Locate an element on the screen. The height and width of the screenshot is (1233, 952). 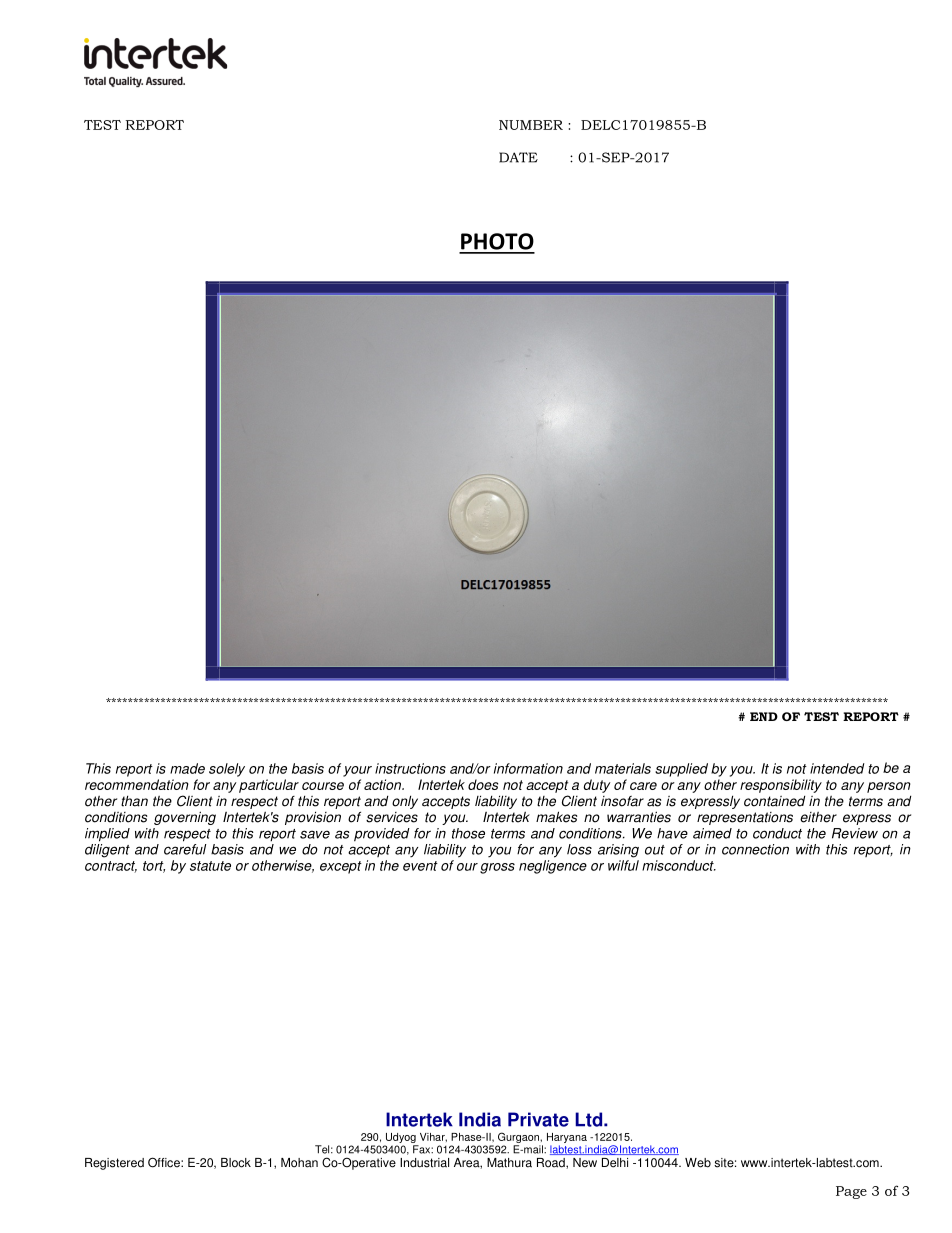
information is located at coordinates (528, 768).
